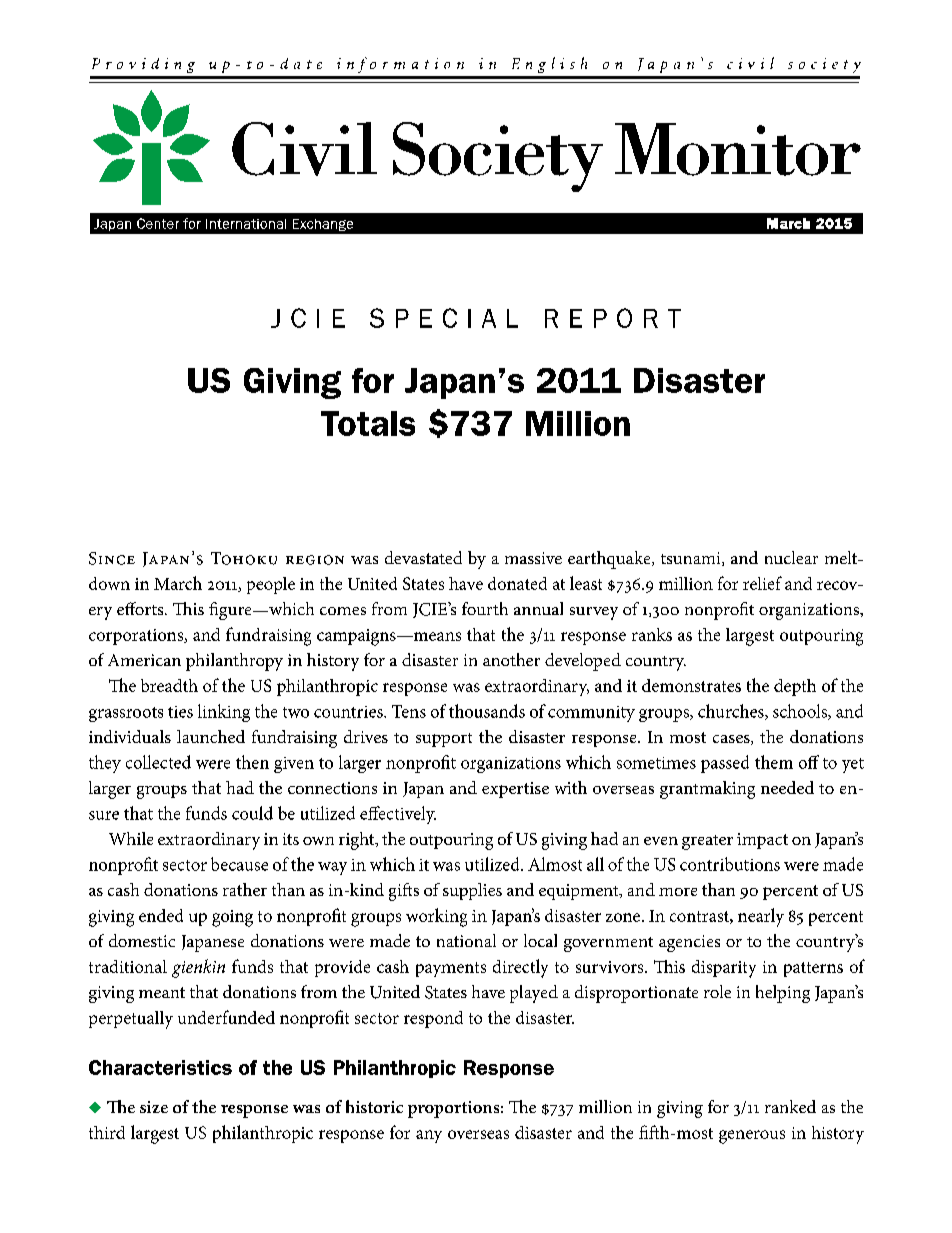 This page has height=1233, width=952. I want to click on Totals, so click(368, 423).
